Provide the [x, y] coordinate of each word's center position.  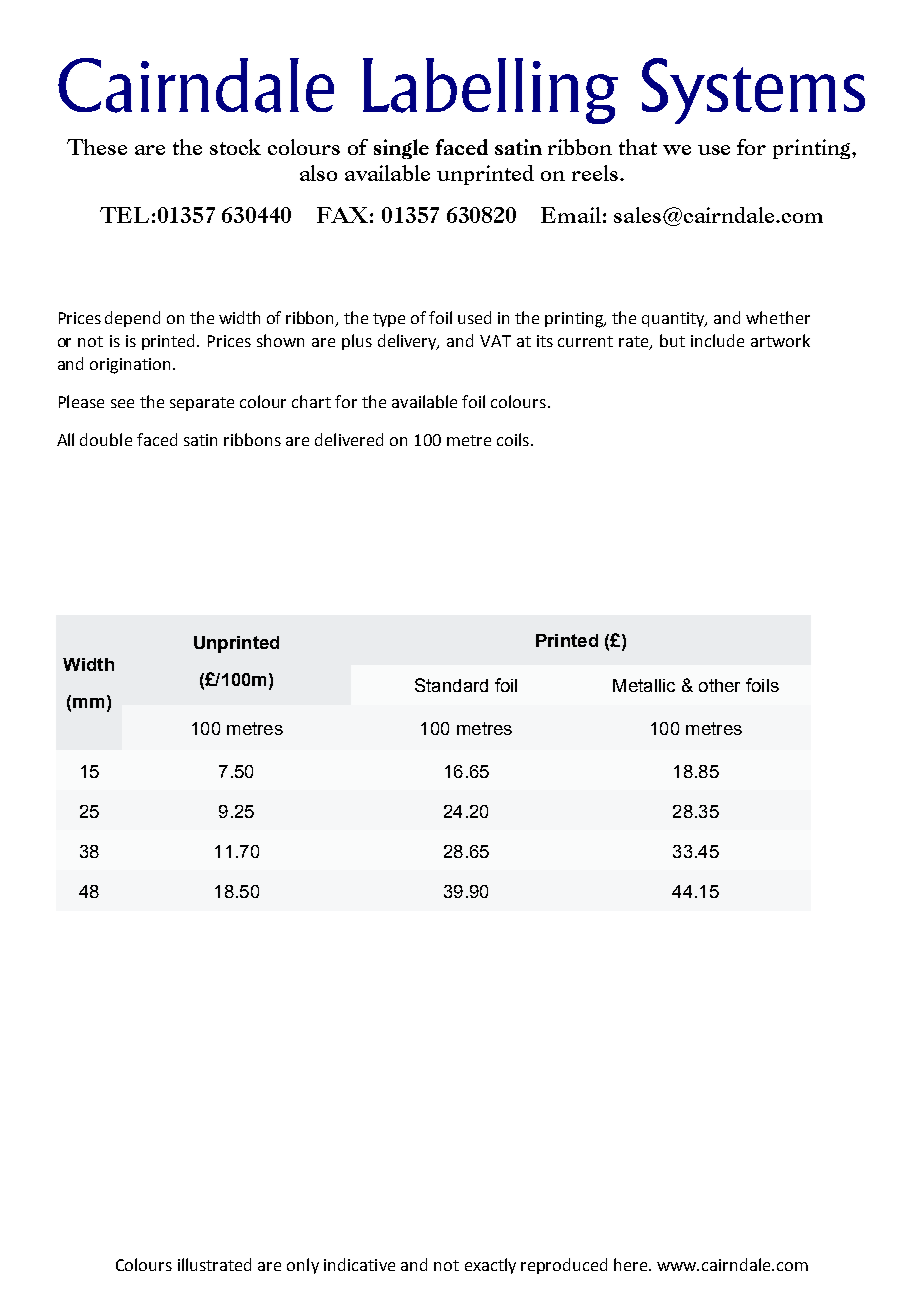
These [97, 147]
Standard [451, 685]
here [632, 1264]
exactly [490, 1266]
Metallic [644, 685]
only [303, 1266]
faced [157, 439]
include [717, 340]
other [719, 685]
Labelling [490, 91]
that [638, 147]
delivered [349, 439]
